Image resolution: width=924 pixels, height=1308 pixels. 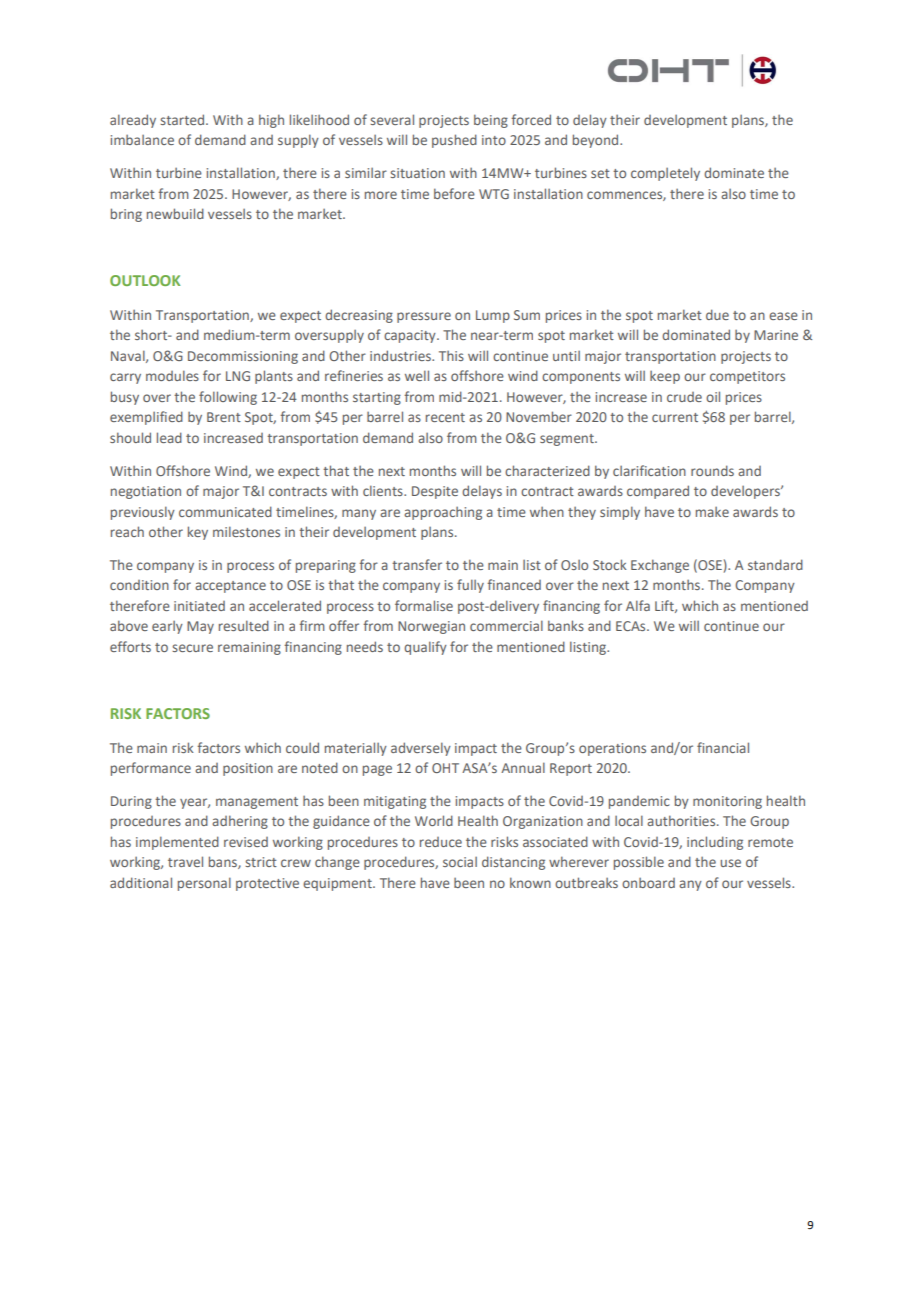 I want to click on travel, so click(x=185, y=861).
